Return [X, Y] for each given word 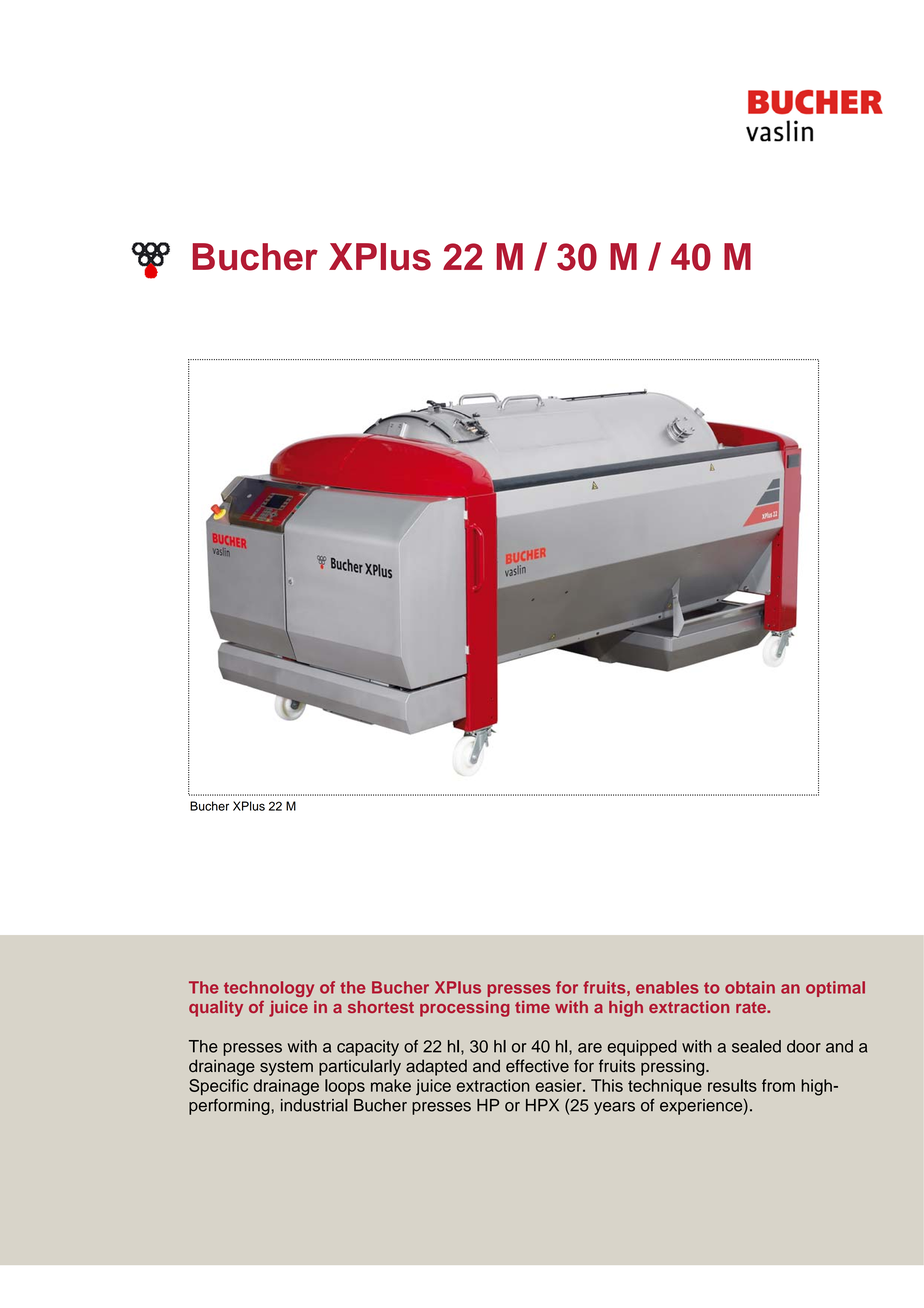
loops [345, 1087]
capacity [368, 1048]
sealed [756, 1046]
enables [667, 987]
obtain [750, 987]
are [590, 1048]
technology [269, 989]
